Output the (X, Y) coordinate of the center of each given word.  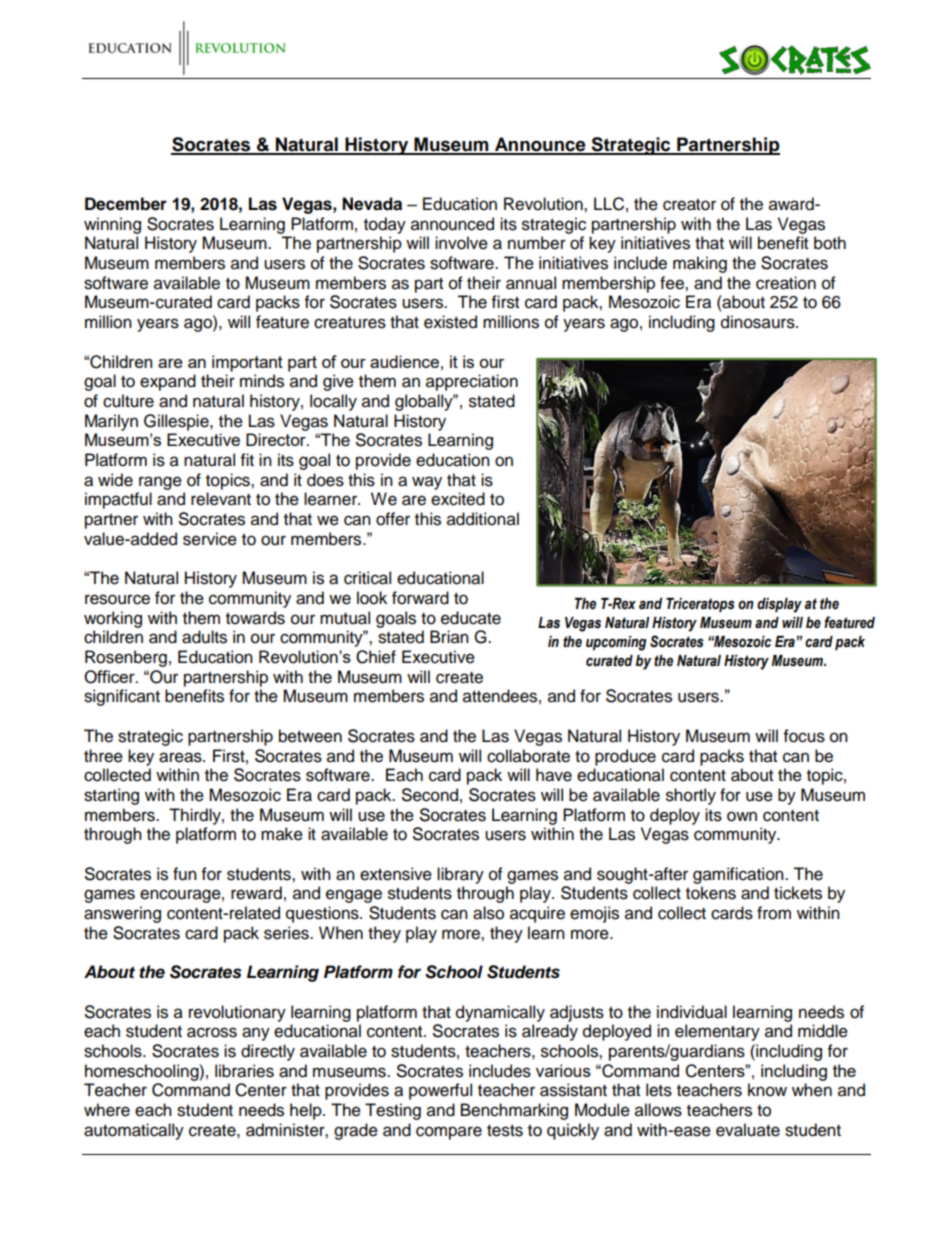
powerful (440, 1091)
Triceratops (700, 605)
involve (461, 243)
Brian (449, 637)
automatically (134, 1131)
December (126, 204)
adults (204, 637)
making (700, 264)
